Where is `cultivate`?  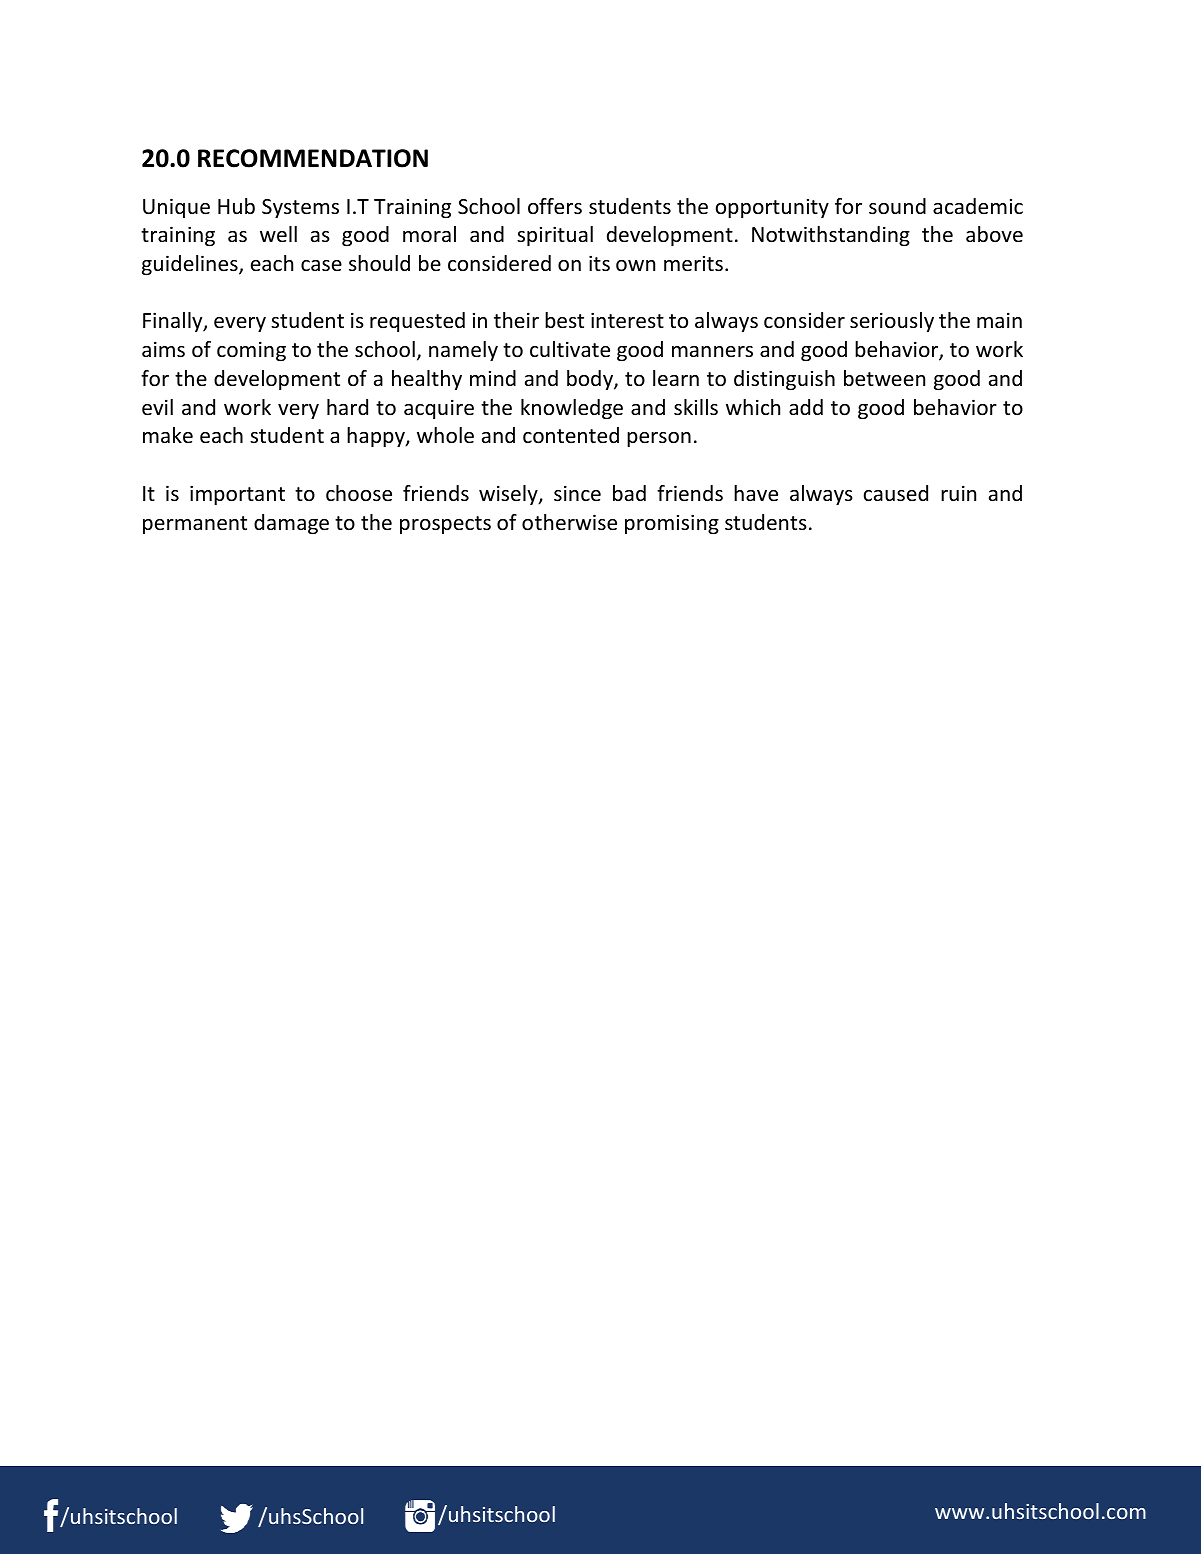 cultivate is located at coordinates (570, 349).
